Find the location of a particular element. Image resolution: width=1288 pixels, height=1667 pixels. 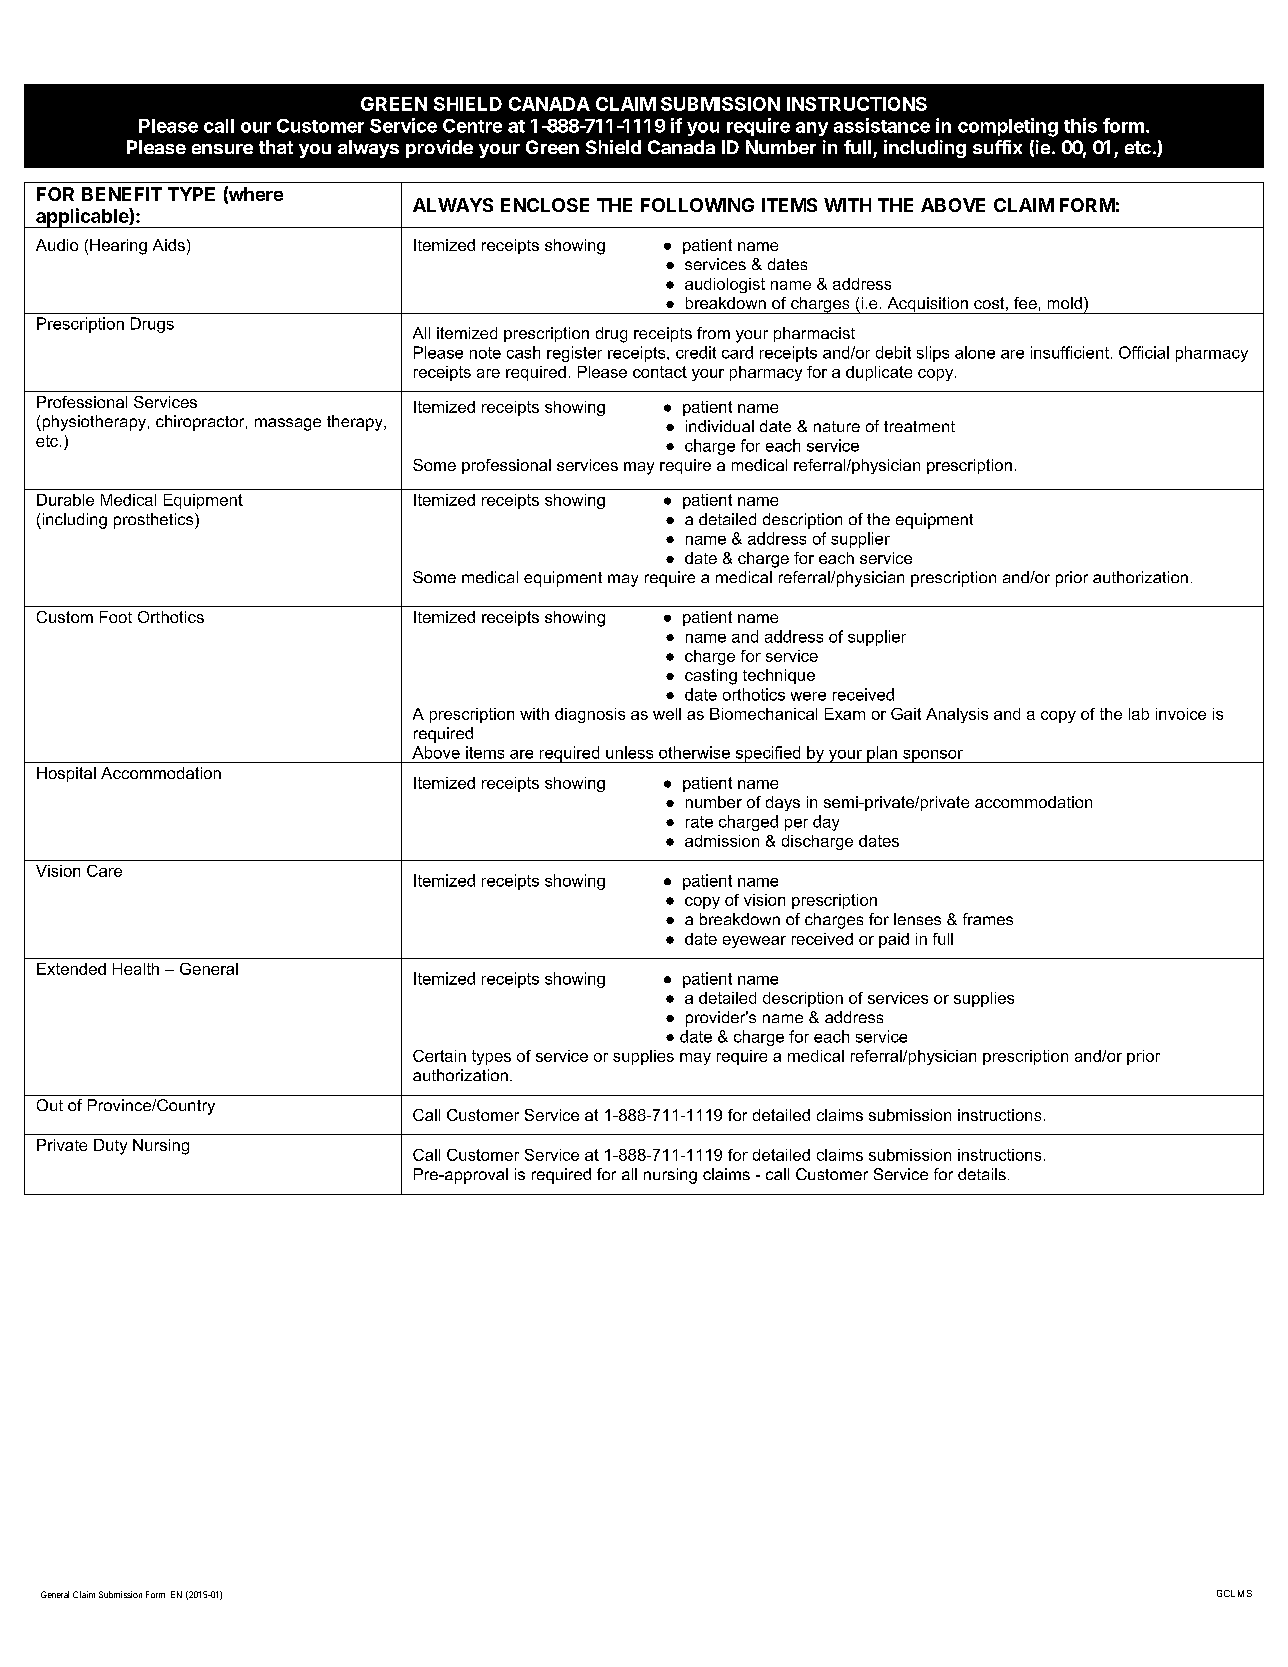

ensure is located at coordinates (222, 149).
